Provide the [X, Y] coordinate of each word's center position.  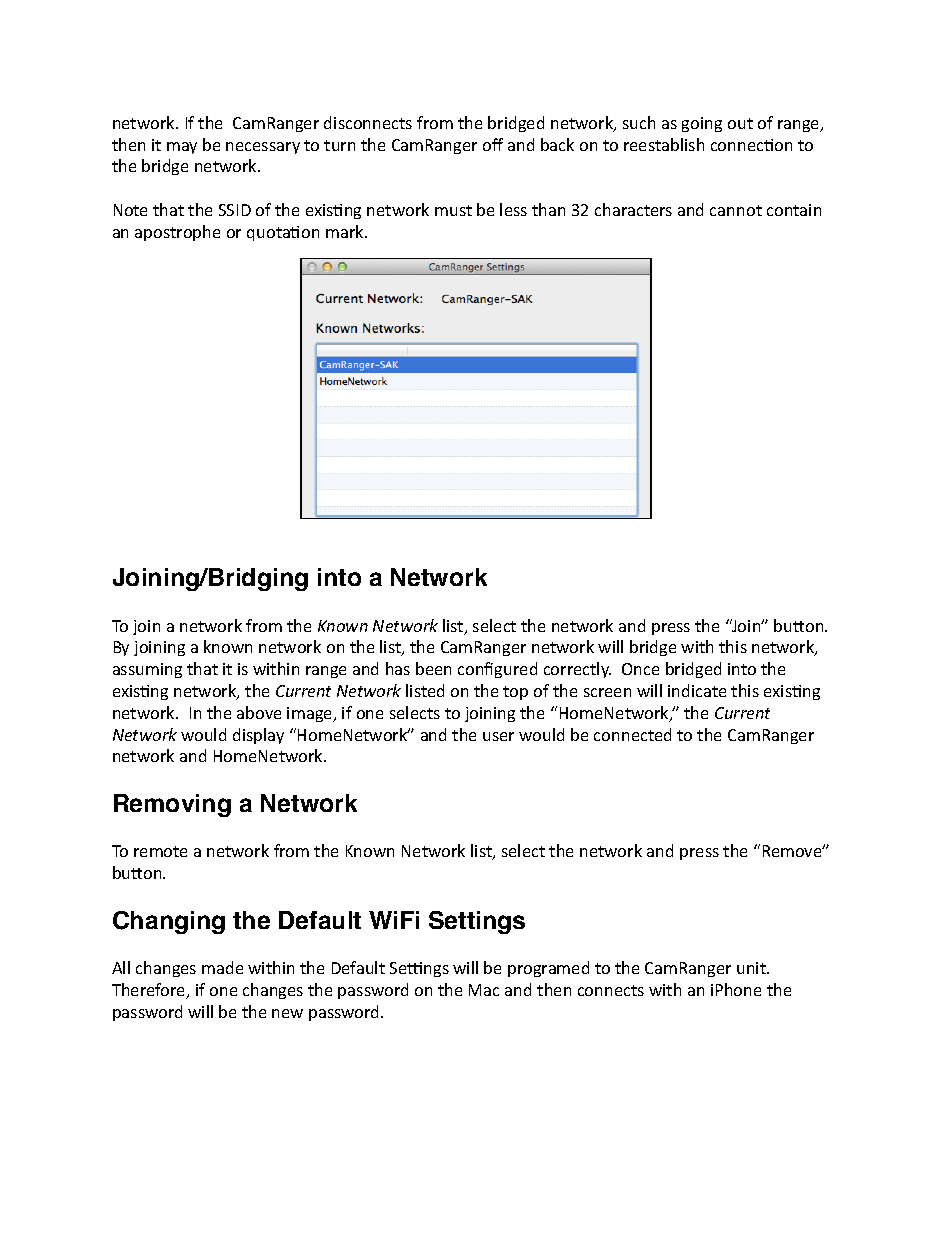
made [222, 967]
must [453, 210]
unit [752, 968]
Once [640, 669]
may [182, 148]
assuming [147, 670]
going [702, 124]
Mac [484, 990]
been [433, 668]
